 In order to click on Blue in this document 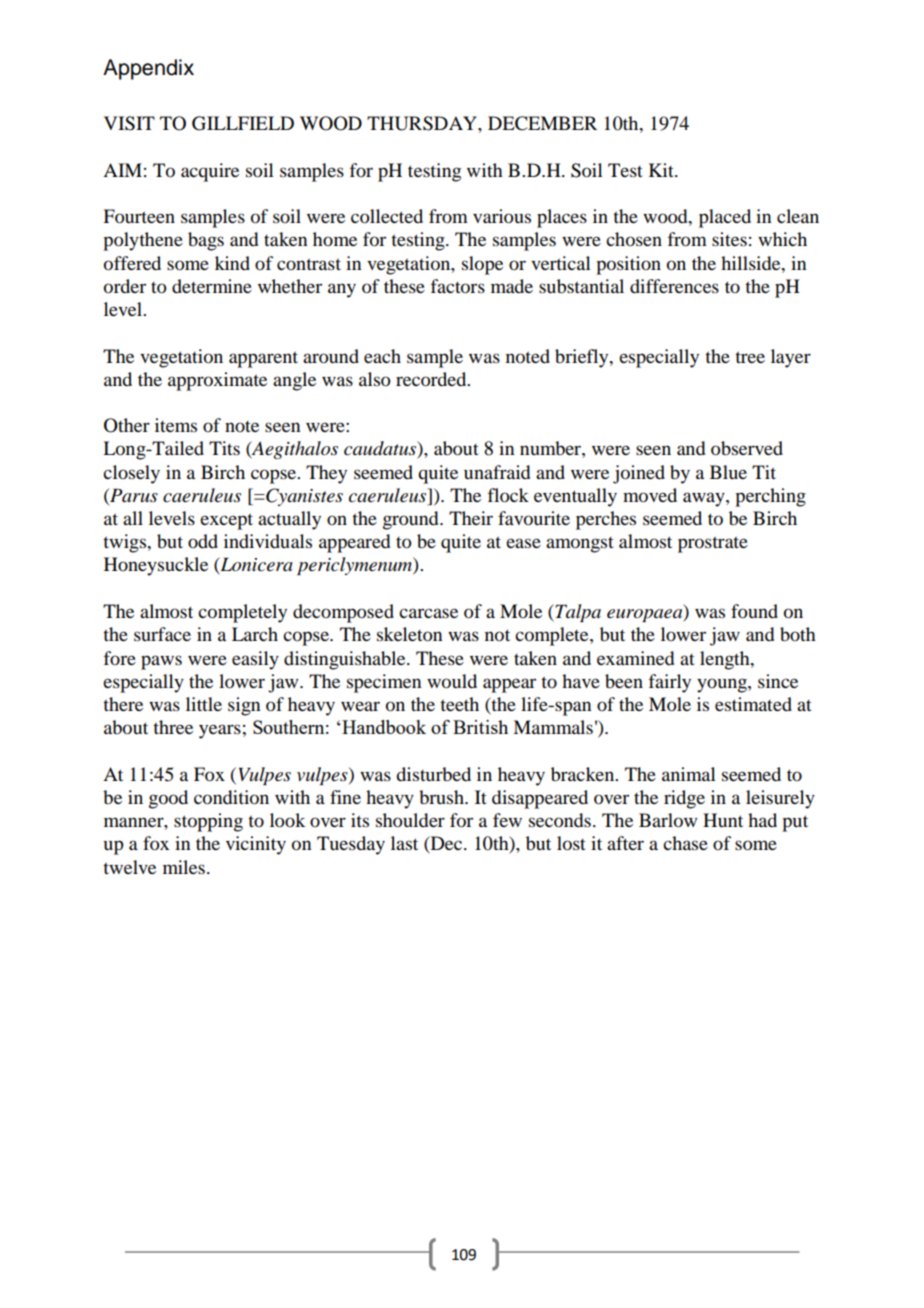, I will do `click(728, 472)`.
